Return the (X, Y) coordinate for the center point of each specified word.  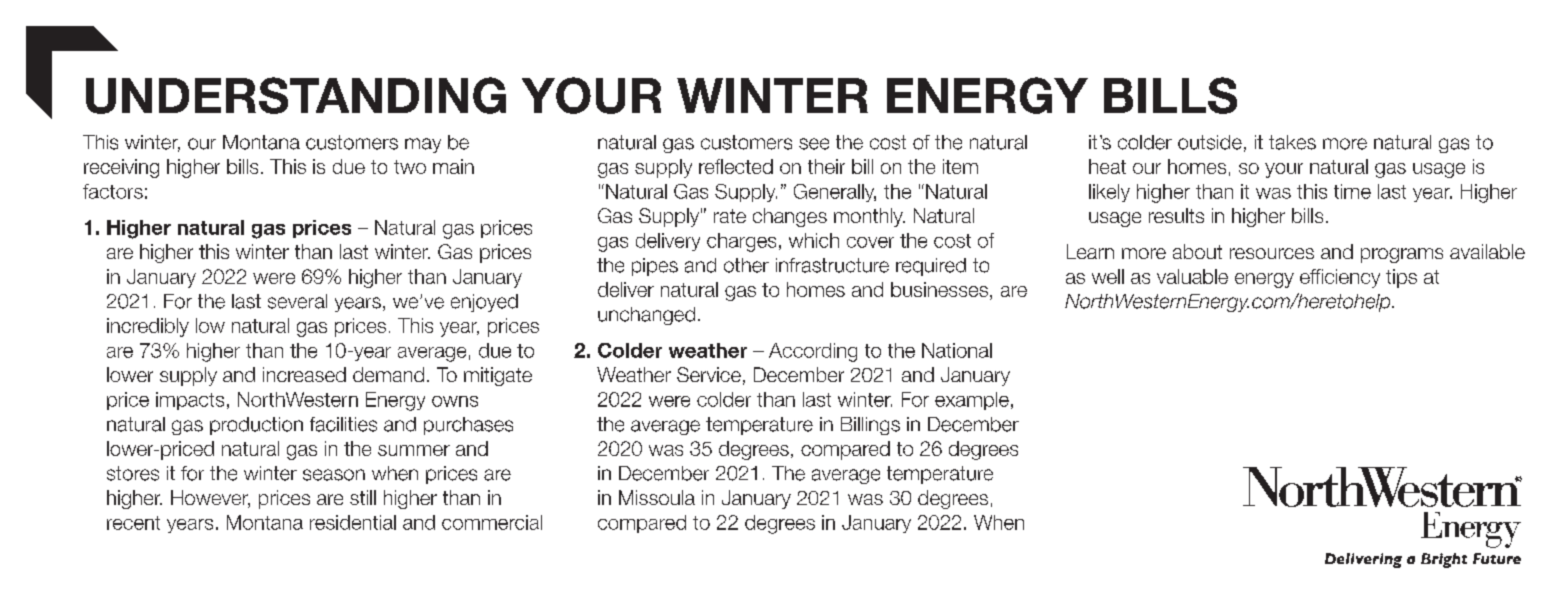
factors (113, 191)
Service (709, 374)
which (814, 240)
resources (1272, 253)
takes (1292, 142)
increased (304, 374)
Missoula (657, 497)
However (210, 499)
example (972, 401)
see (814, 144)
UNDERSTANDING (296, 95)
